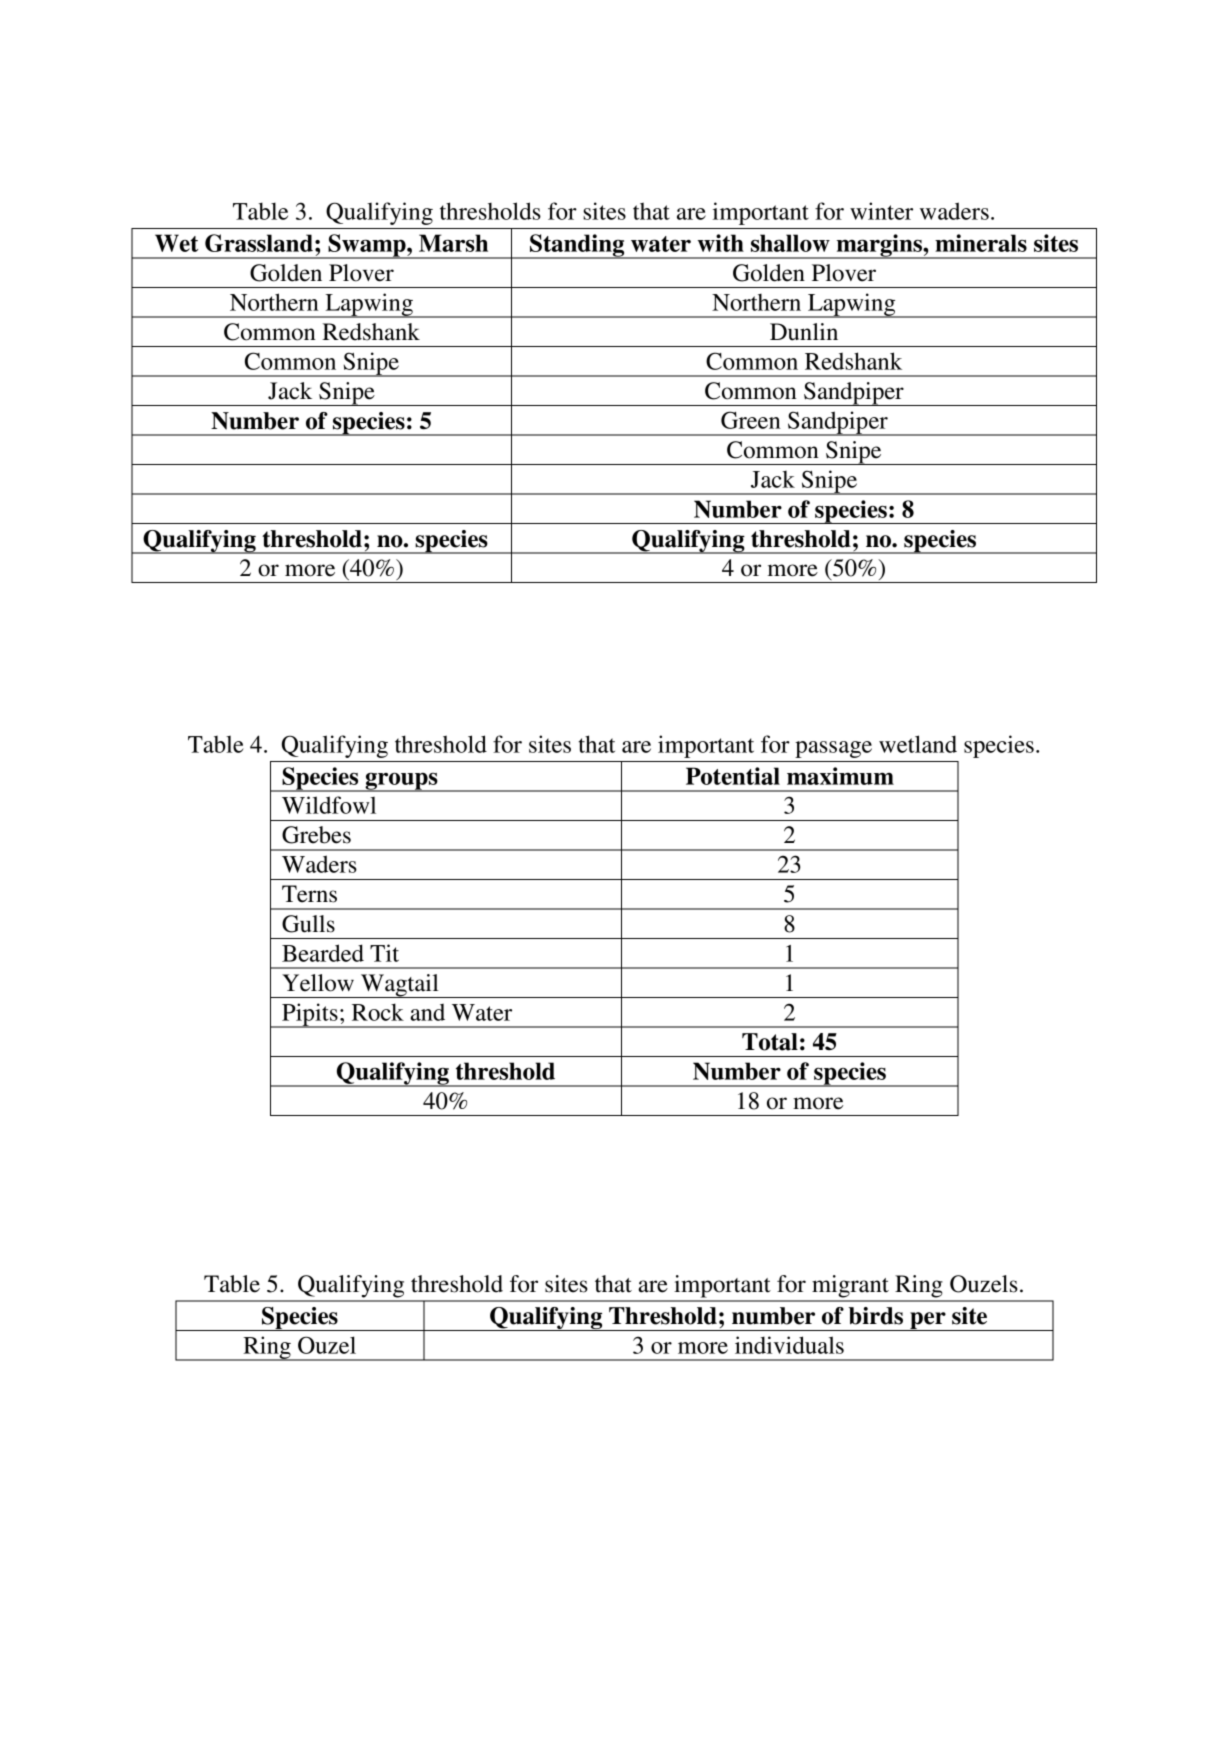 The height and width of the document is (1738, 1228). I want to click on Wildfowl, so click(329, 805).
